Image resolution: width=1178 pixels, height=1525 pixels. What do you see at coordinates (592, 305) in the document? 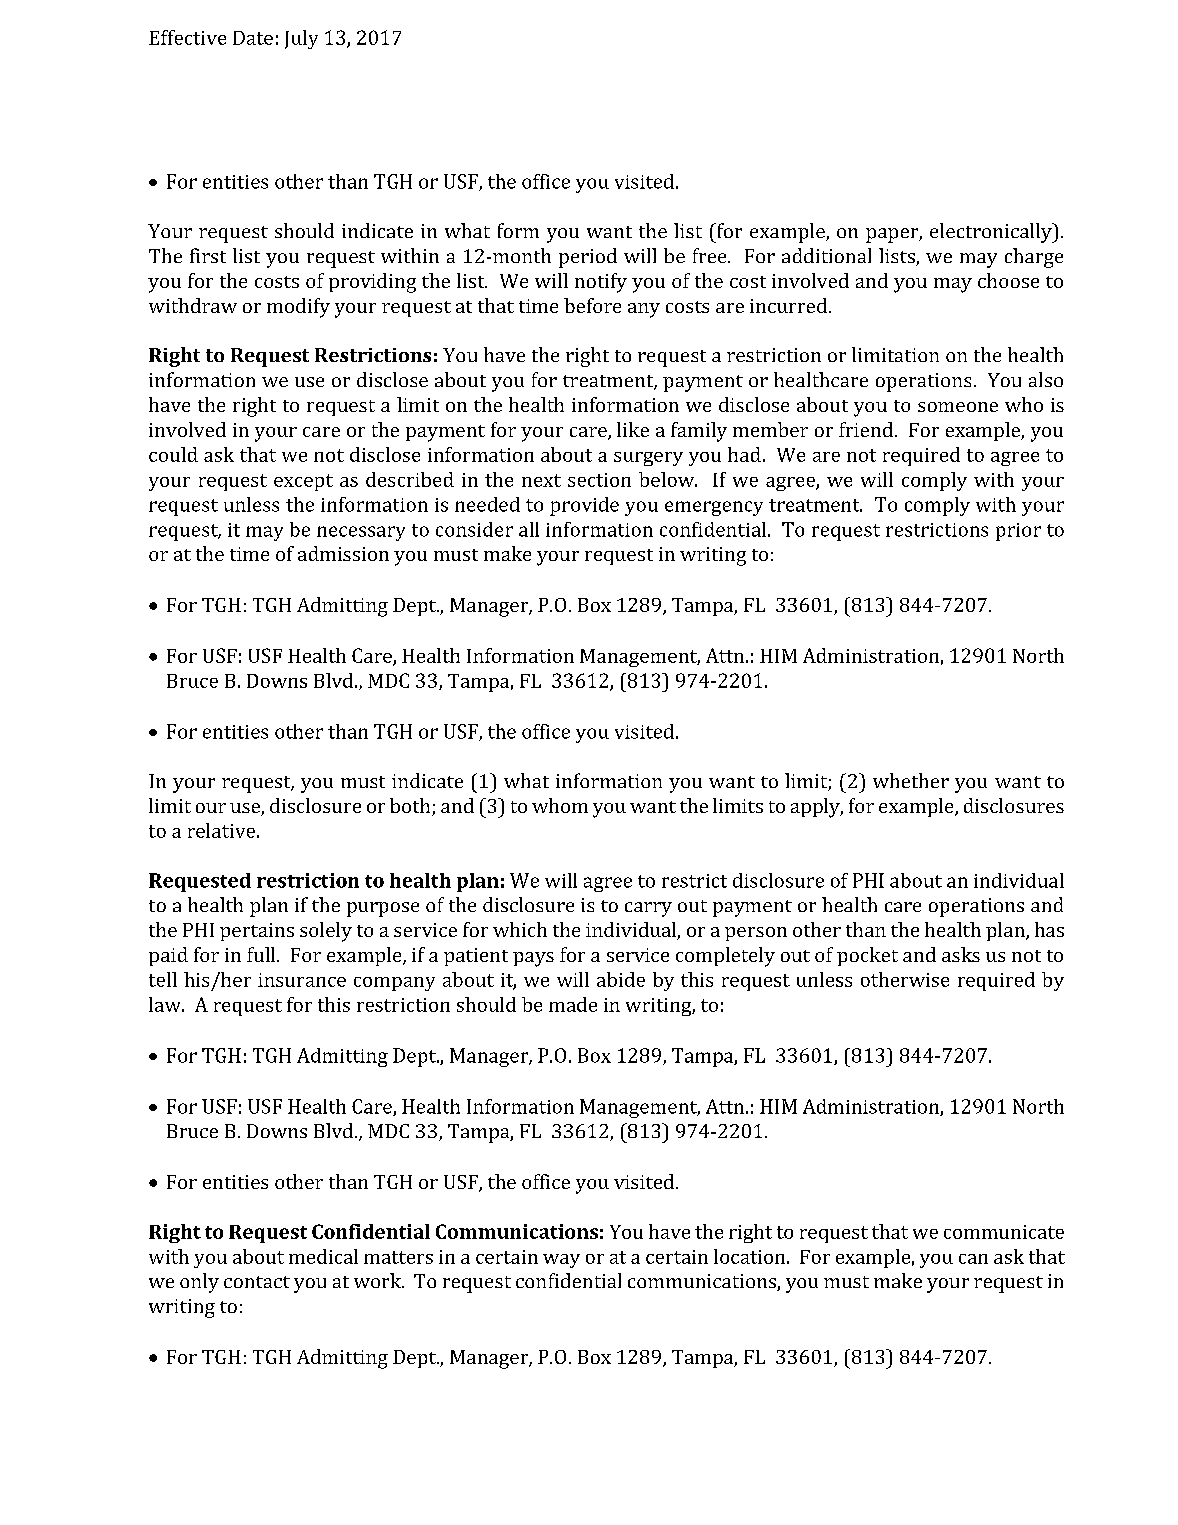
I see `before` at bounding box center [592, 305].
